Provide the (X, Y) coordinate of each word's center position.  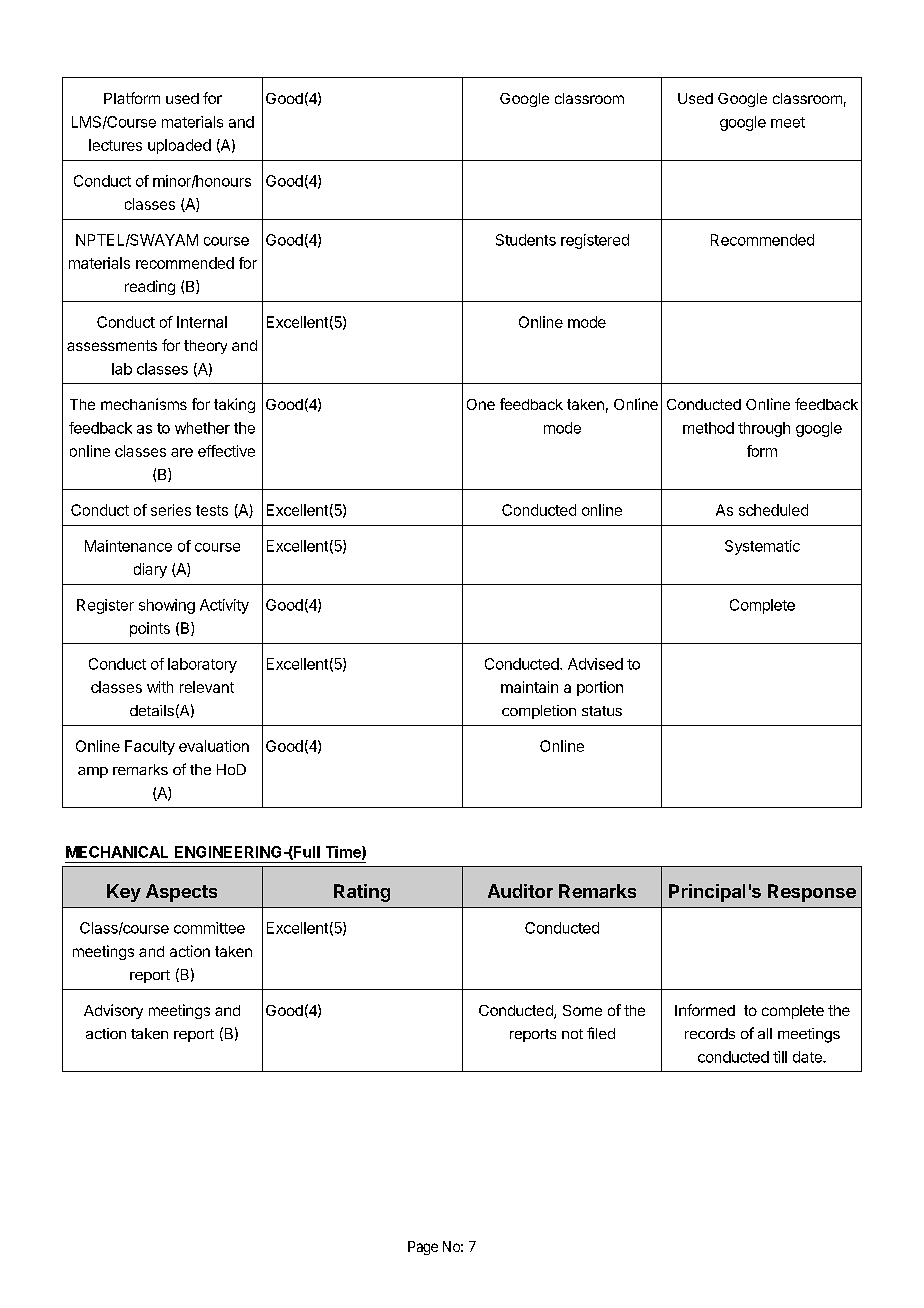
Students (526, 240)
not (572, 1034)
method (708, 428)
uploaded (179, 146)
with (160, 687)
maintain (529, 687)
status (602, 711)
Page (423, 1248)
